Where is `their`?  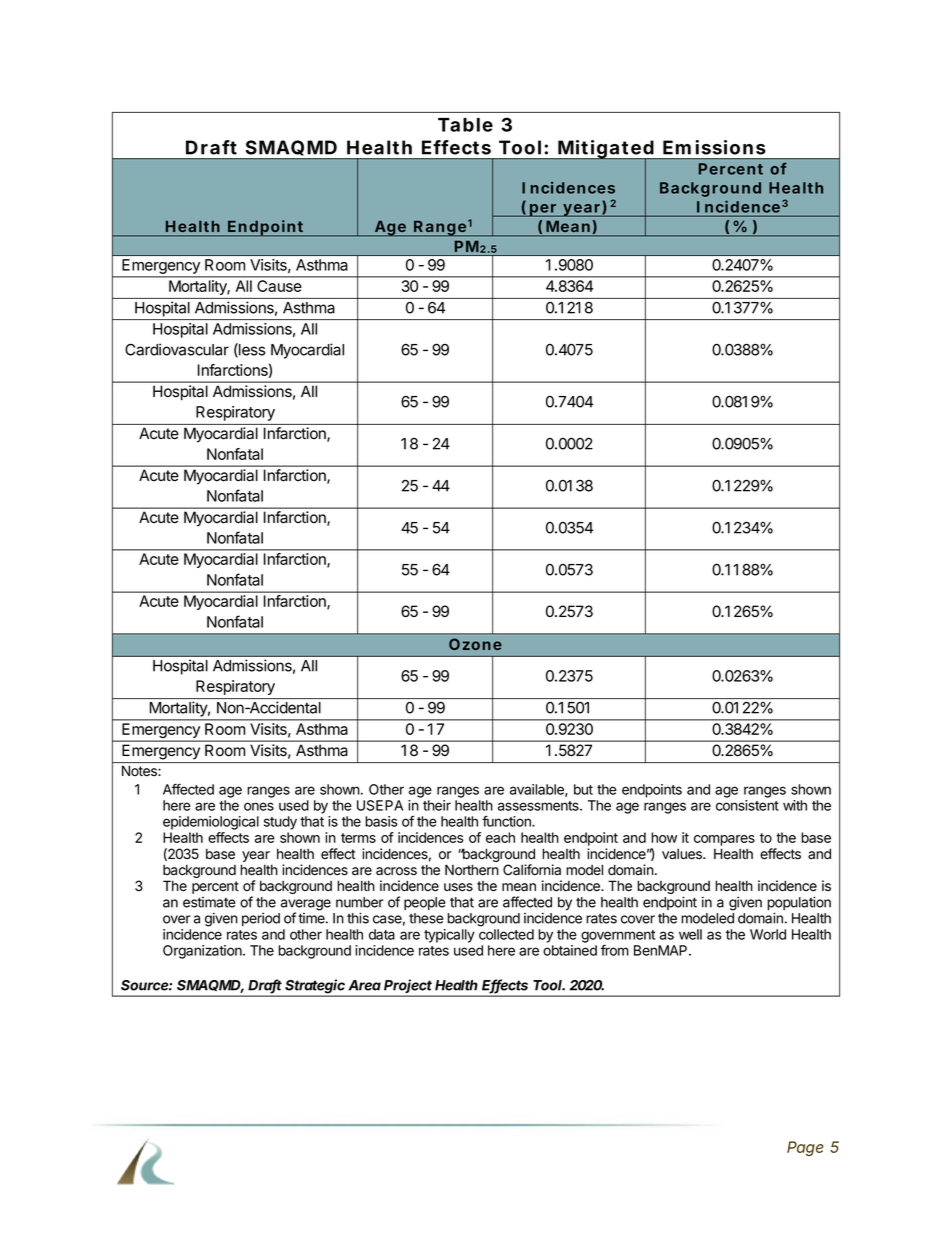
their is located at coordinates (437, 805).
